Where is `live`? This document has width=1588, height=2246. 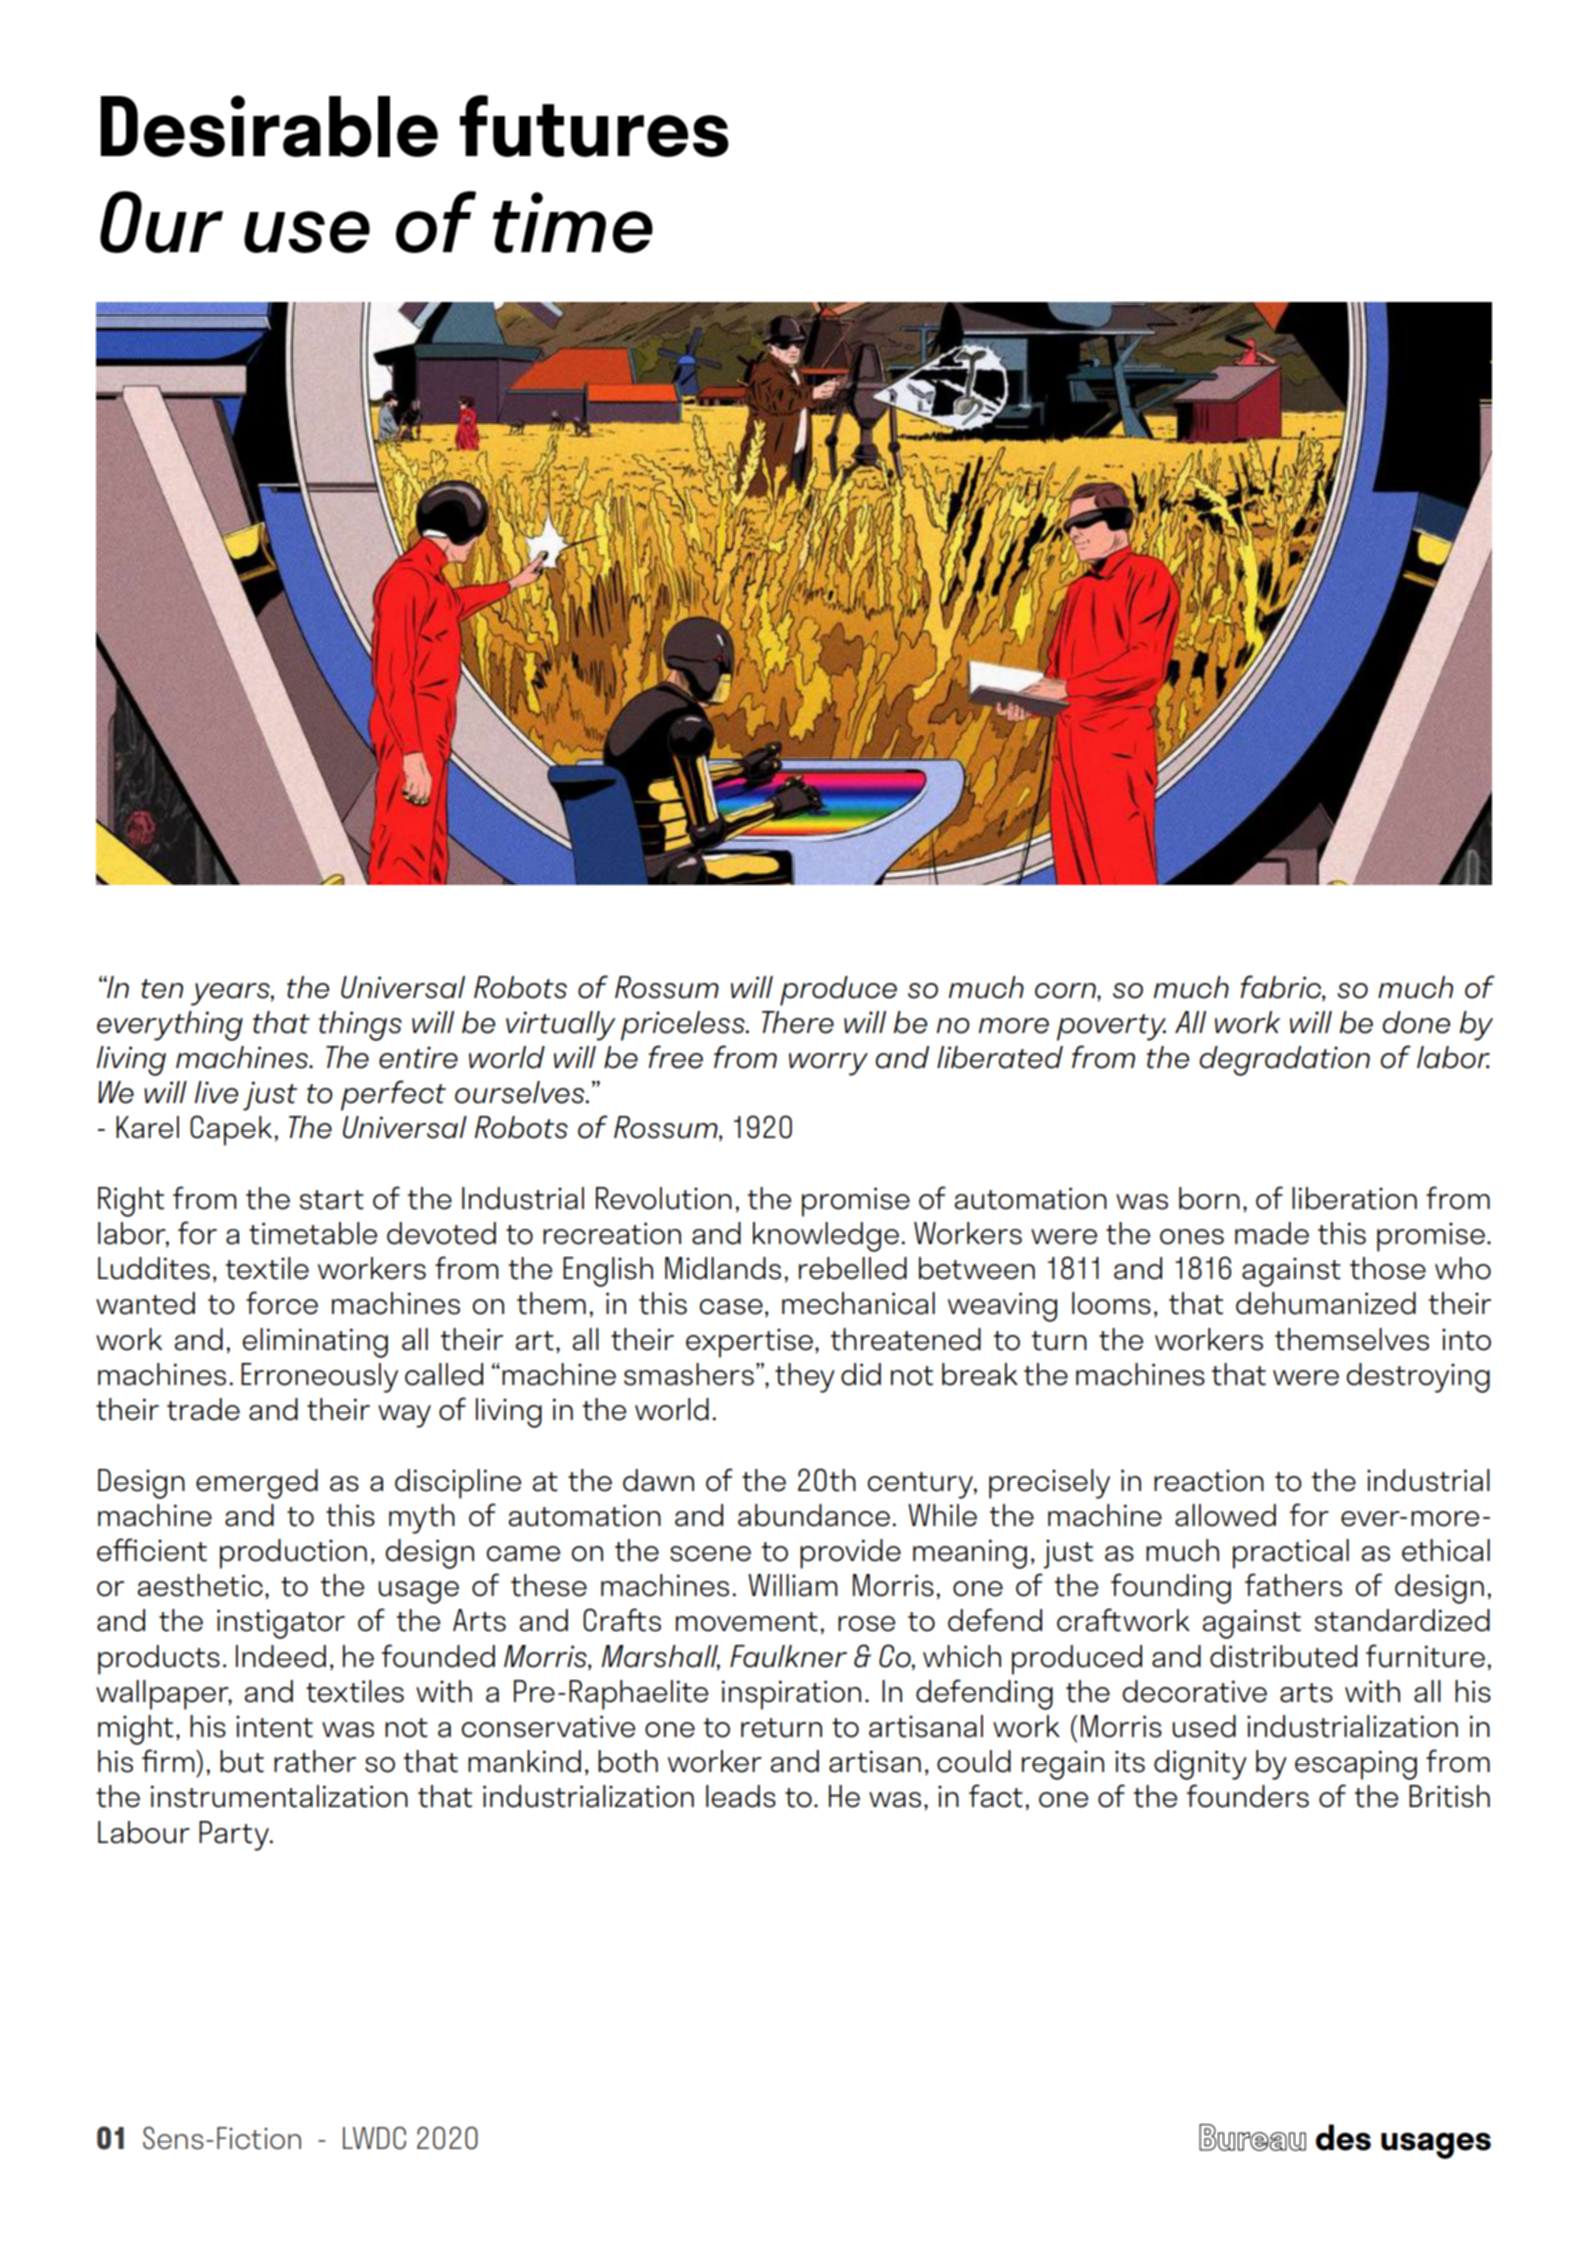 live is located at coordinates (216, 1092).
